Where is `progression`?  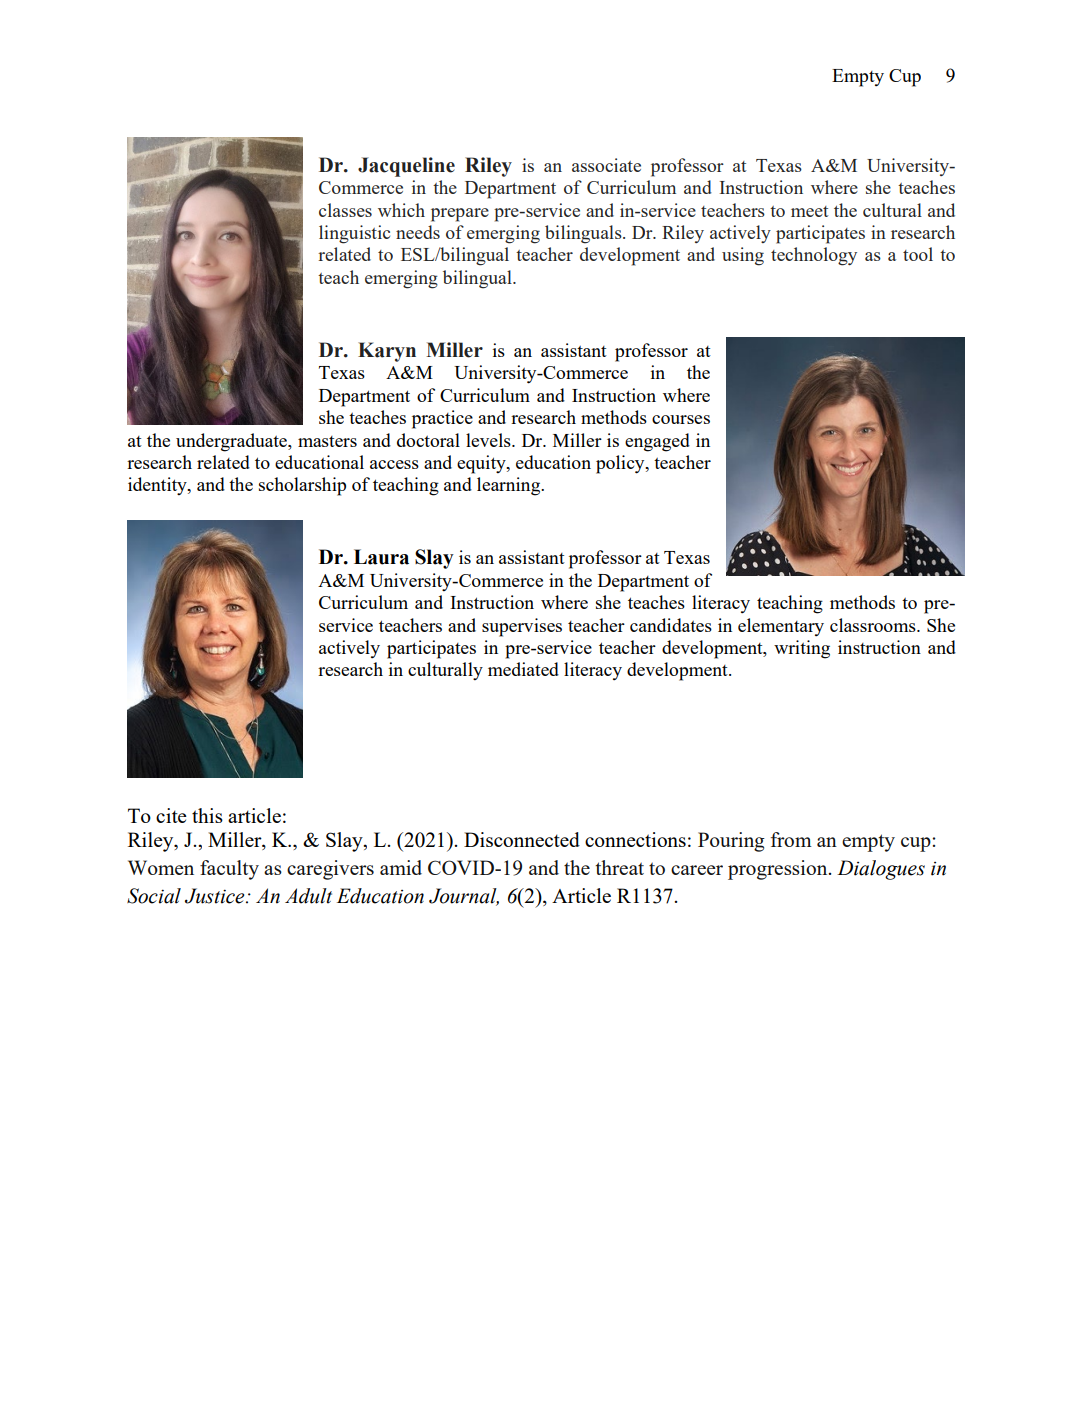 progression is located at coordinates (779, 870).
